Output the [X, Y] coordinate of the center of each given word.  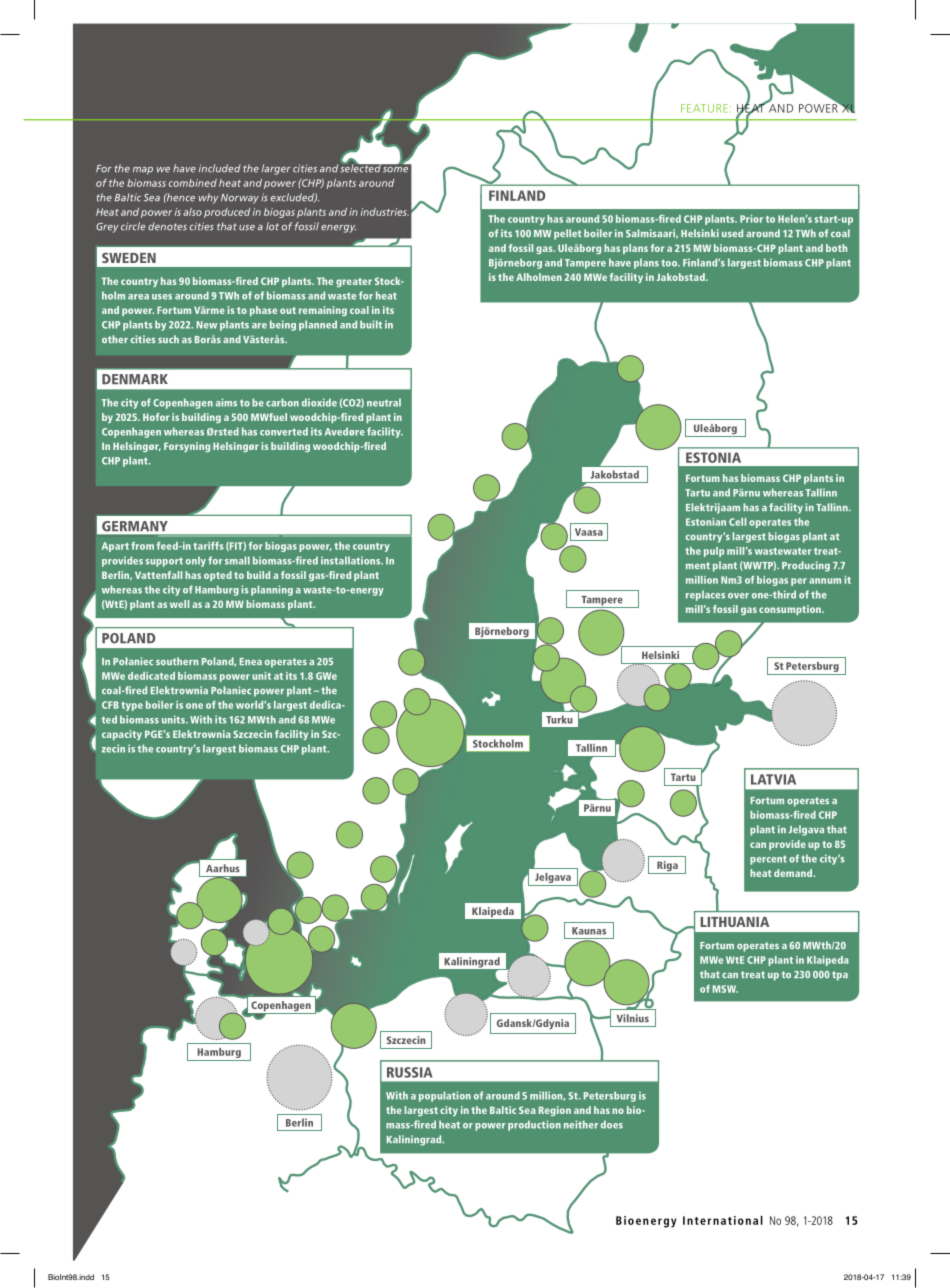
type [132, 706]
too [670, 263]
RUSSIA [409, 1072]
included [220, 168]
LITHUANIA [734, 922]
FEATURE [704, 108]
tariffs [208, 546]
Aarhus [223, 868]
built [371, 324]
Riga [667, 867]
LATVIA [773, 779]
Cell [737, 522]
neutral [384, 402]
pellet [567, 234]
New [207, 325]
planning [272, 590]
